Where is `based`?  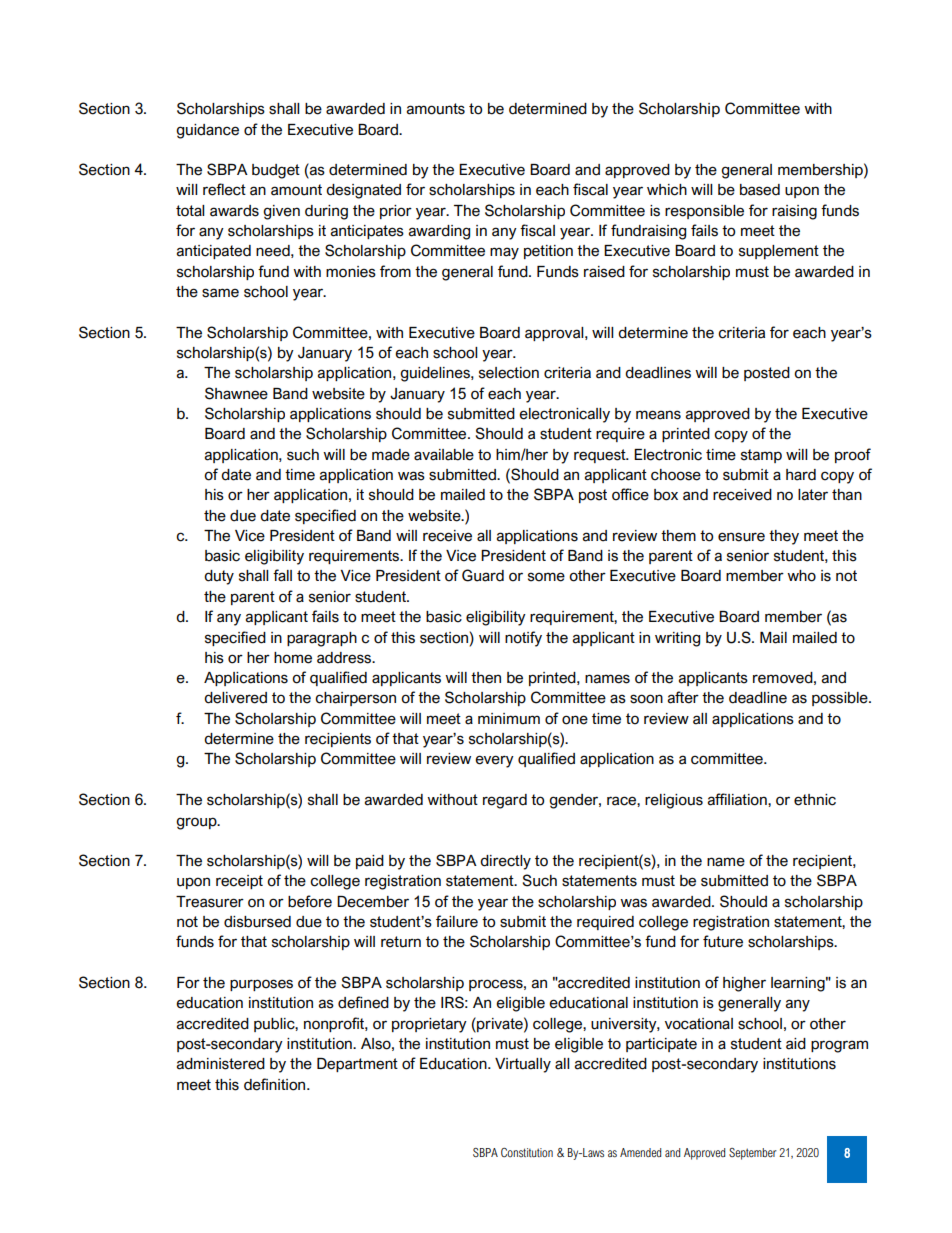
based is located at coordinates (760, 190).
